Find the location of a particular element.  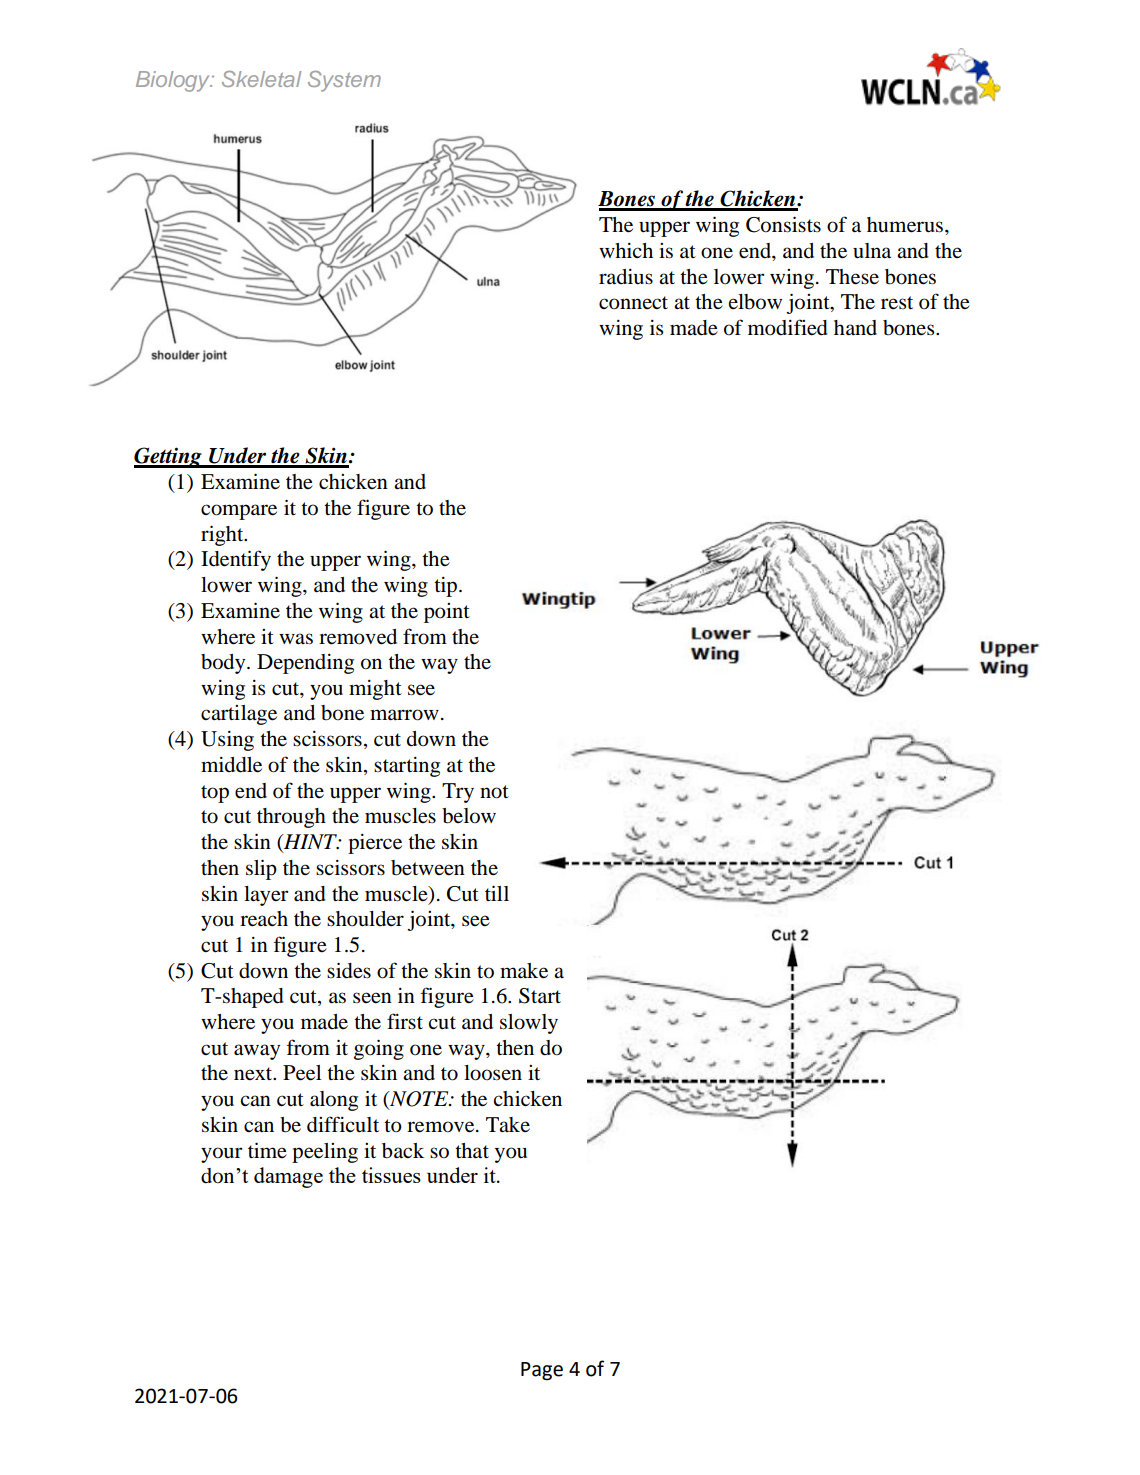

which is located at coordinates (626, 250).
